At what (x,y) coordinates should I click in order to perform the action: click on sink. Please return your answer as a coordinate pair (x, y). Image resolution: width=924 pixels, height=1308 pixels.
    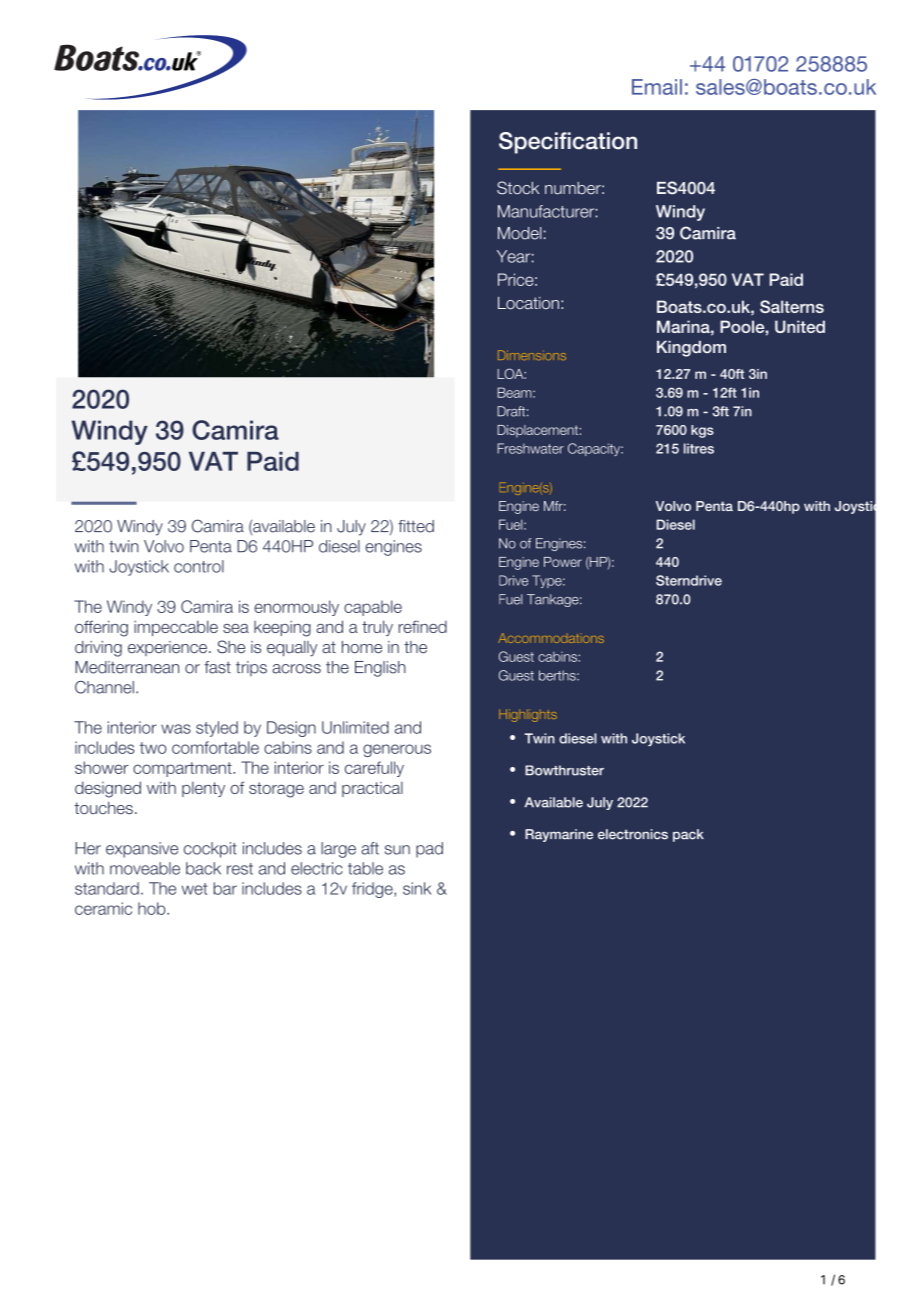
    Looking at the image, I should click on (417, 888).
